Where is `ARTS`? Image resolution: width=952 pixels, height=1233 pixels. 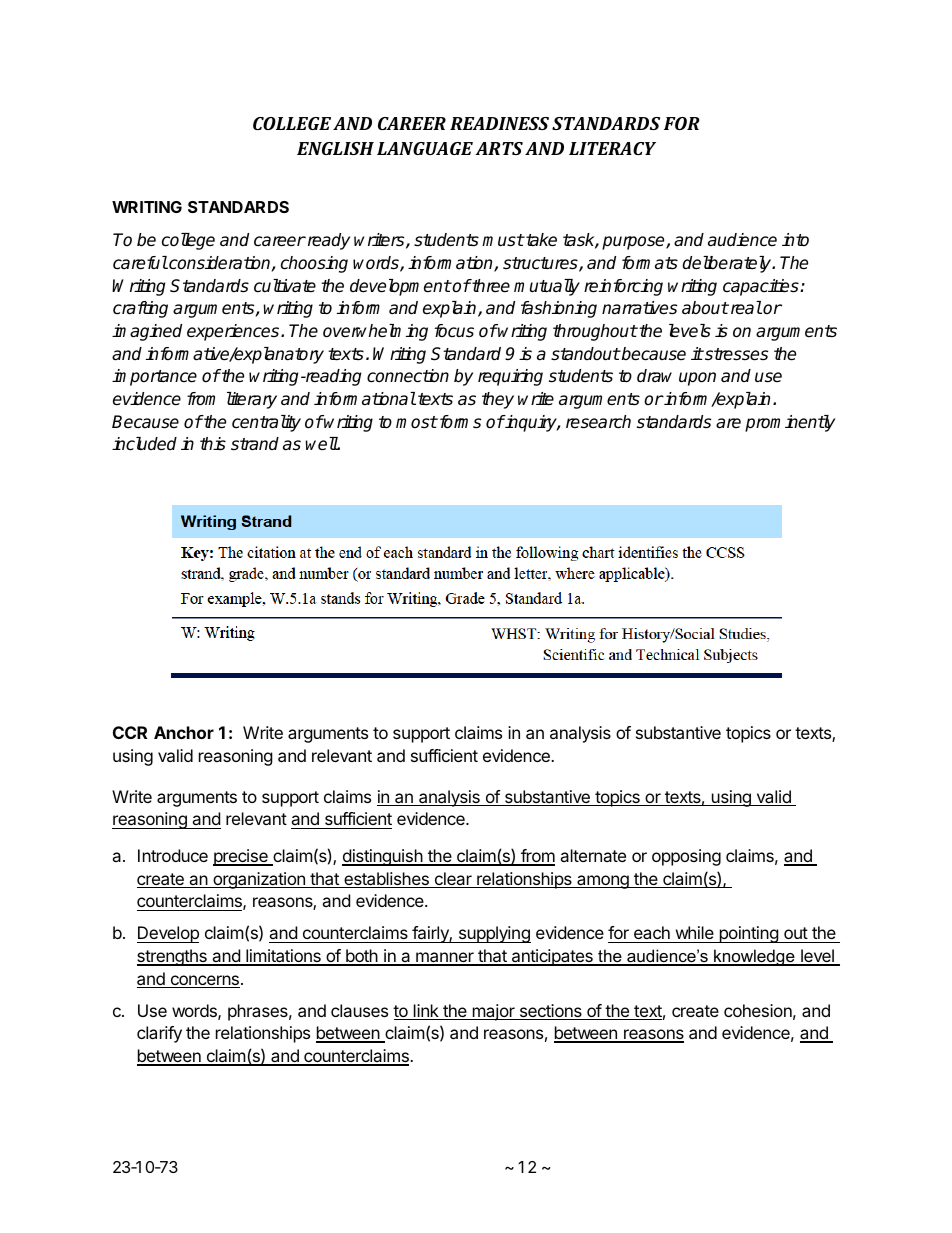
ARTS is located at coordinates (499, 148).
